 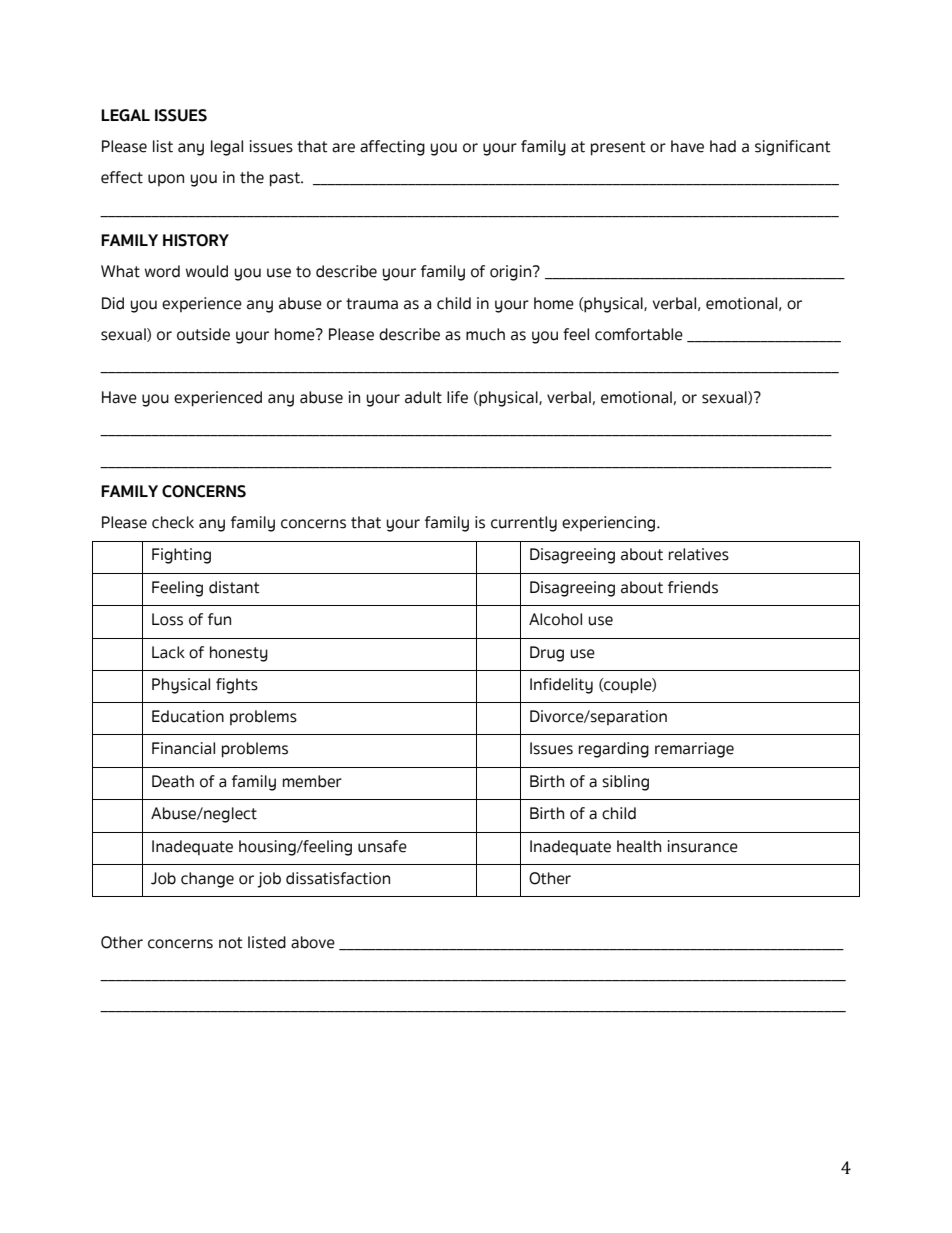 I want to click on Drug, so click(x=547, y=654).
